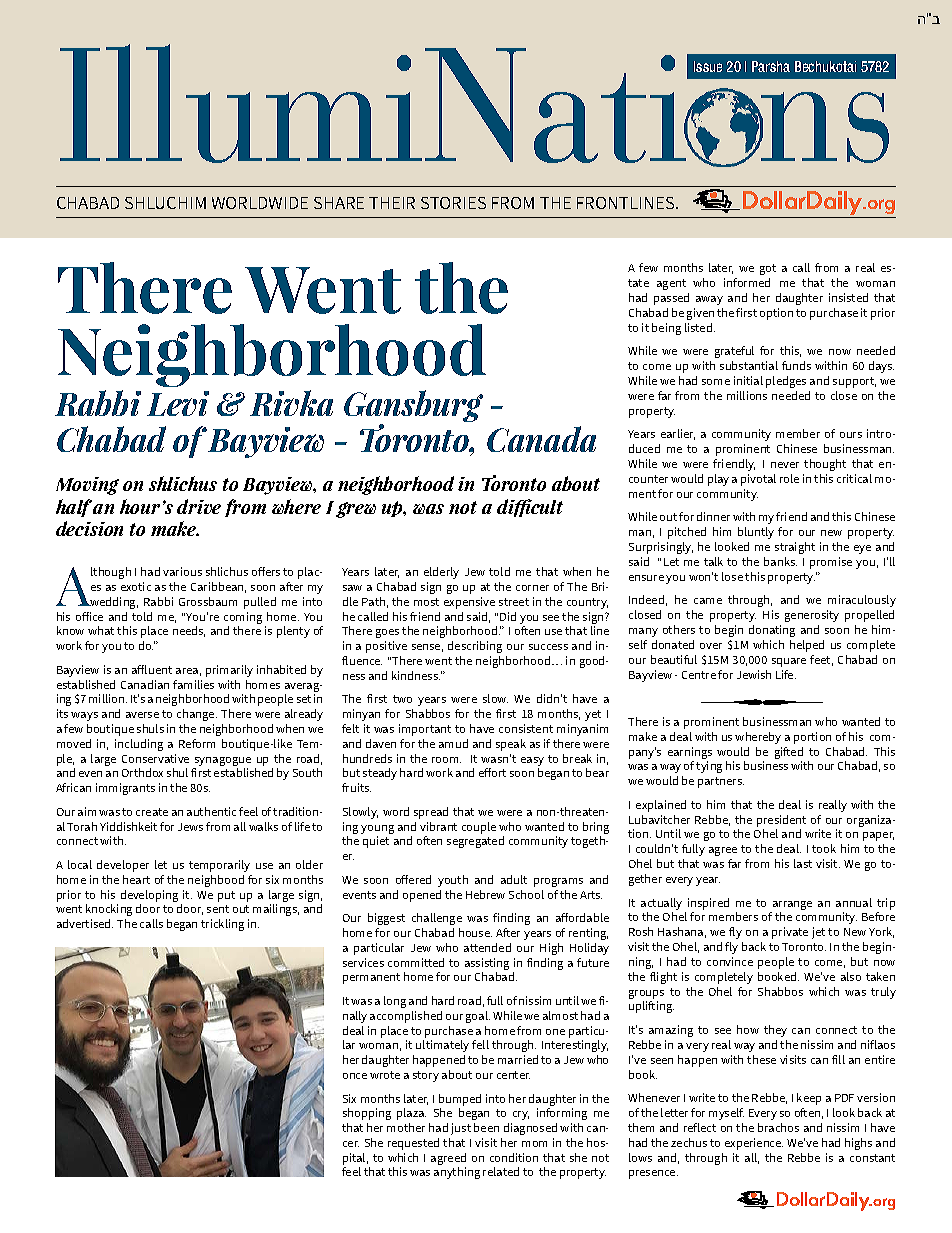 The image size is (952, 1233). Describe the element at coordinates (189, 631) in the image. I see `needs` at that location.
